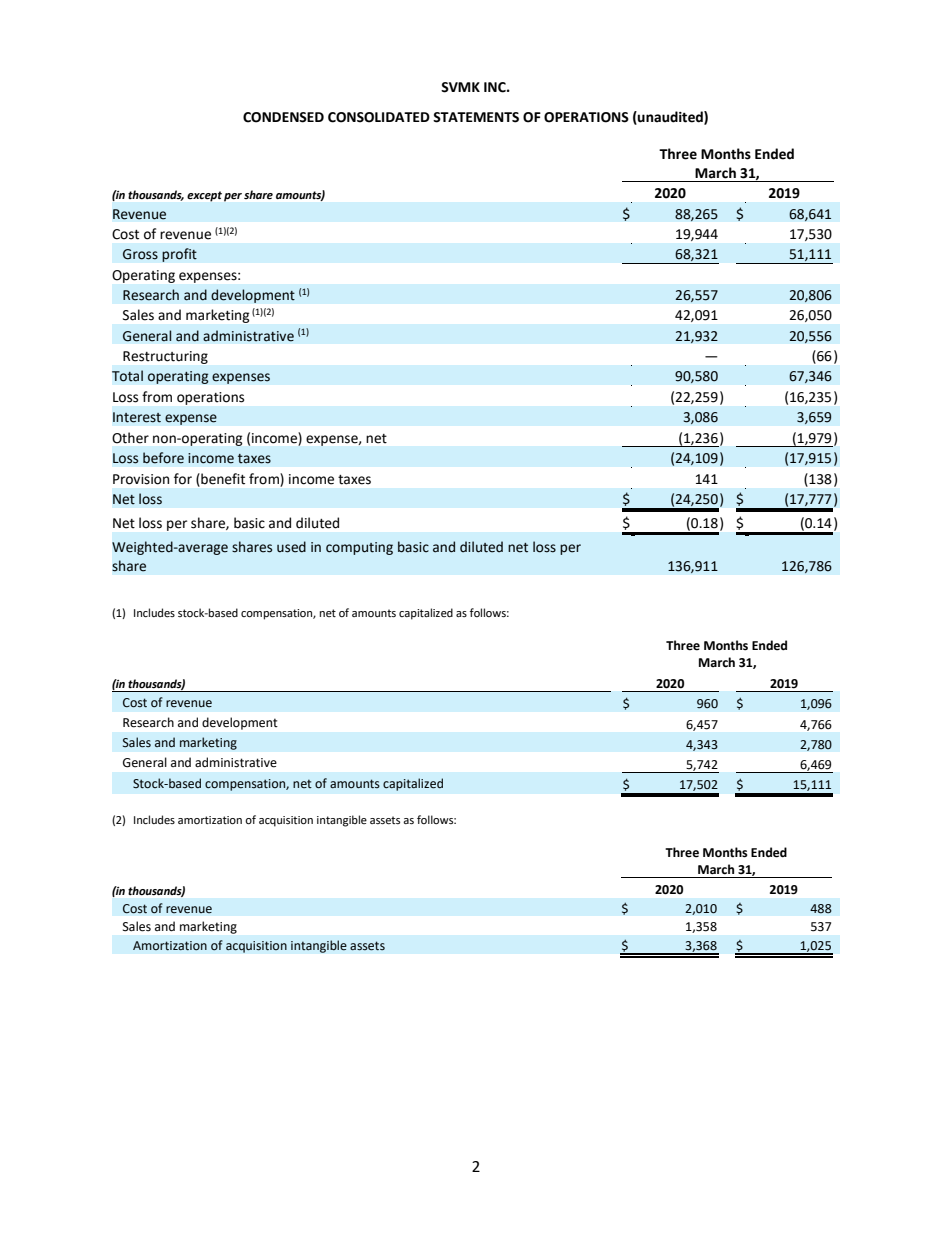  Describe the element at coordinates (283, 117) in the image. I see `CONDENSED` at that location.
